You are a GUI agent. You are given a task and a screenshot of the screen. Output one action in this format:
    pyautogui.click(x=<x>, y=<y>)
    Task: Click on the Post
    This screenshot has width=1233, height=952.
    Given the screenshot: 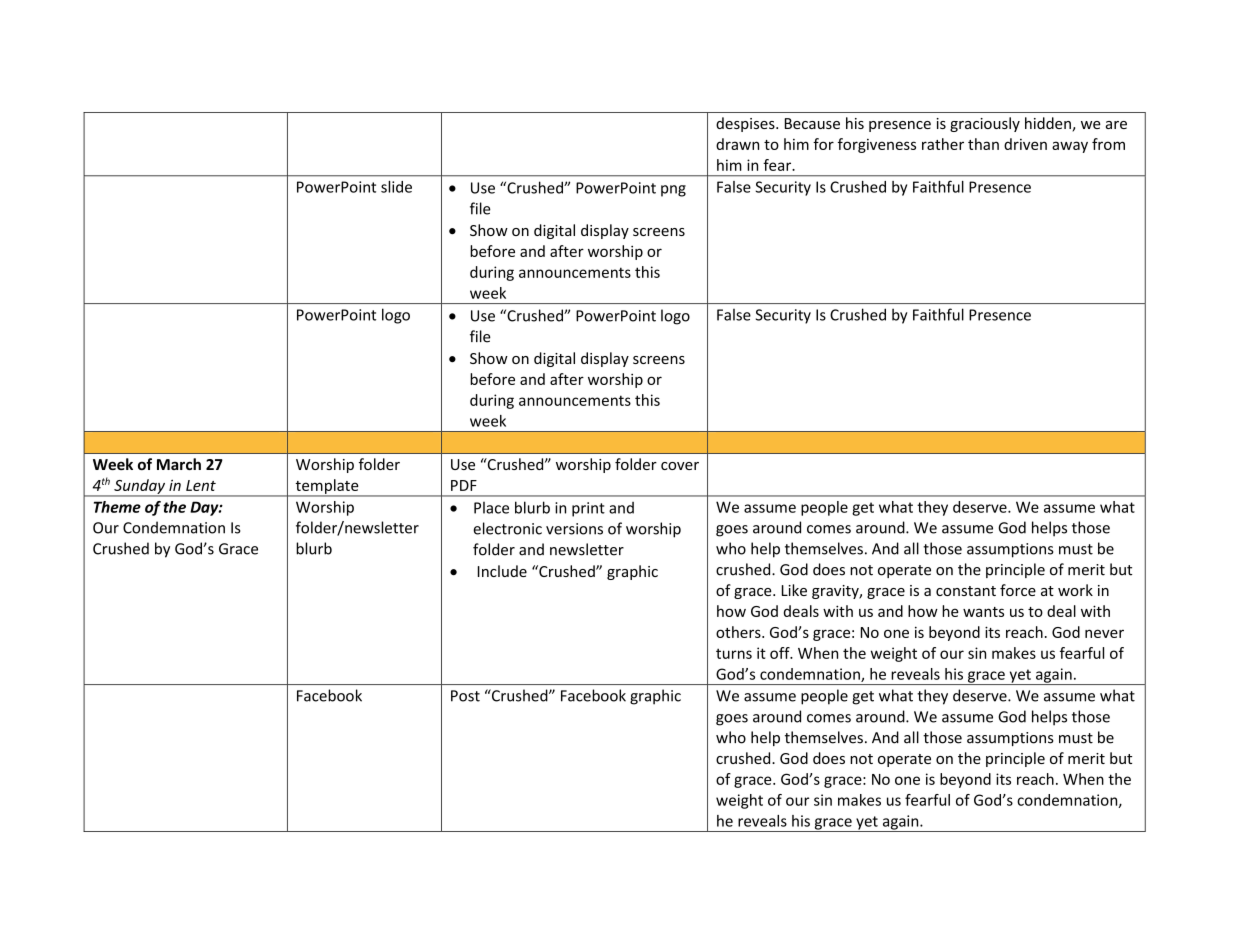 What is the action you would take?
    pyautogui.click(x=465, y=696)
